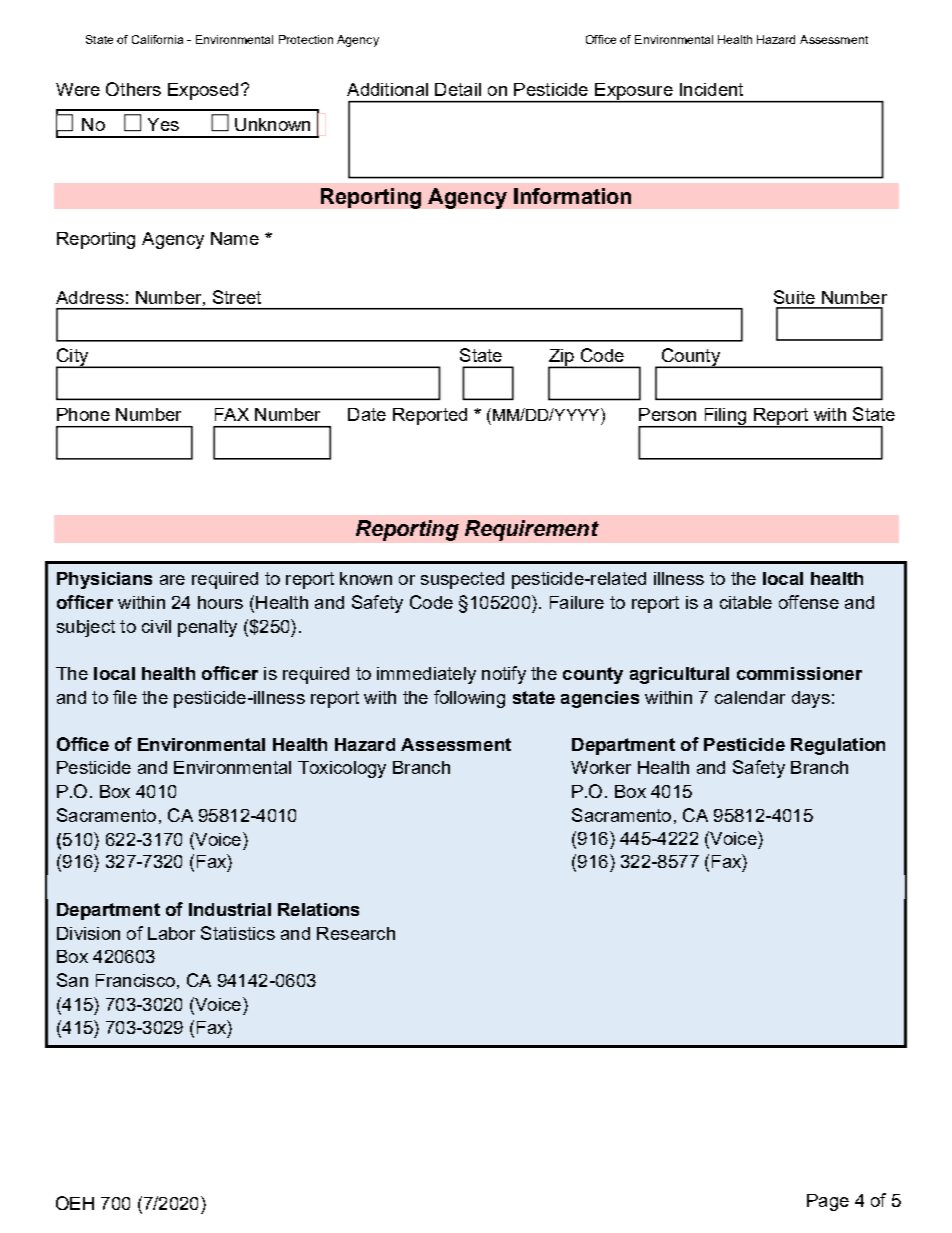 This page has height=1233, width=952. What do you see at coordinates (135, 980) in the page?
I see `Francisco` at bounding box center [135, 980].
